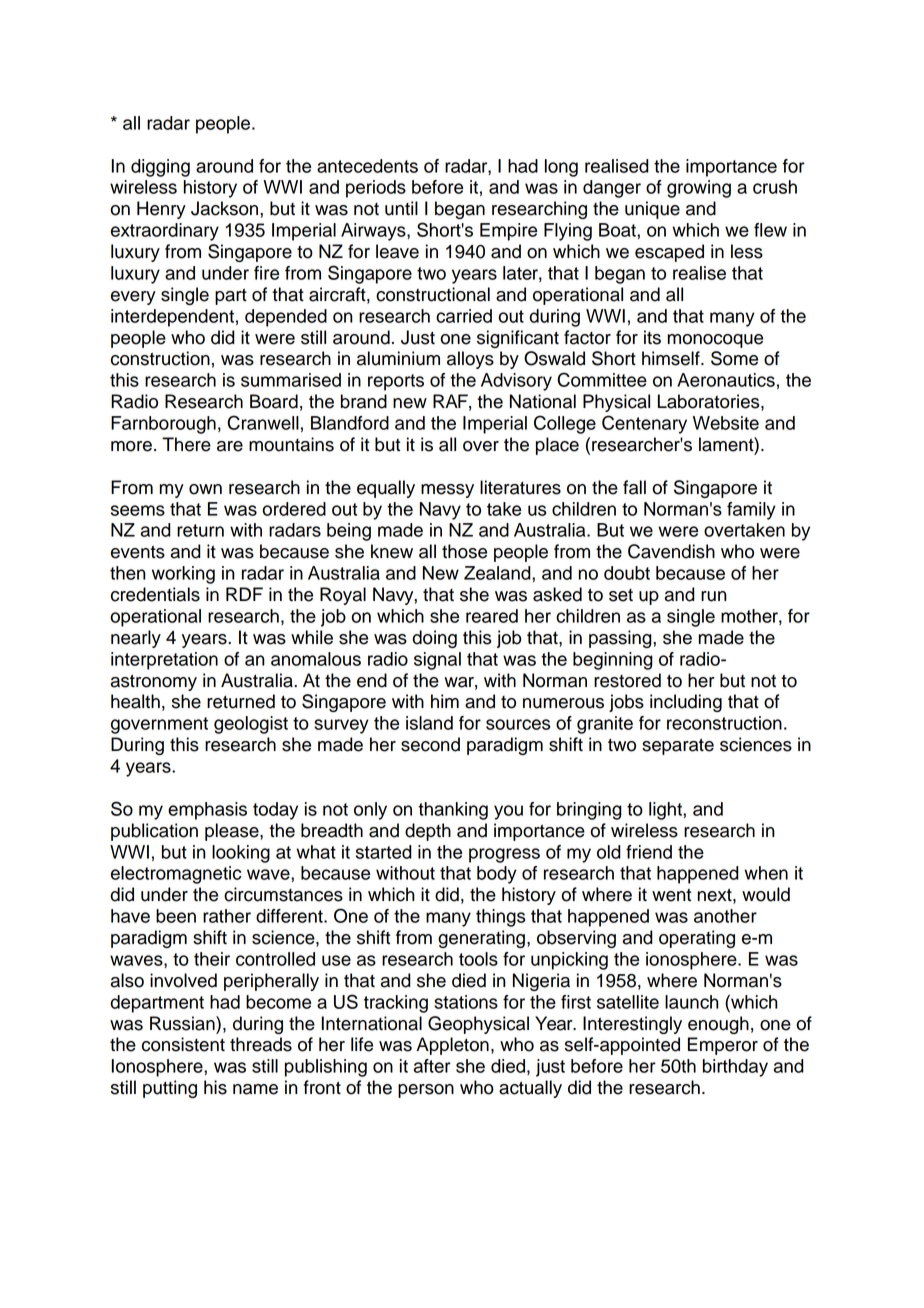 The width and height of the screenshot is (924, 1308). Describe the element at coordinates (432, 1066) in the screenshot. I see `after` at that location.
